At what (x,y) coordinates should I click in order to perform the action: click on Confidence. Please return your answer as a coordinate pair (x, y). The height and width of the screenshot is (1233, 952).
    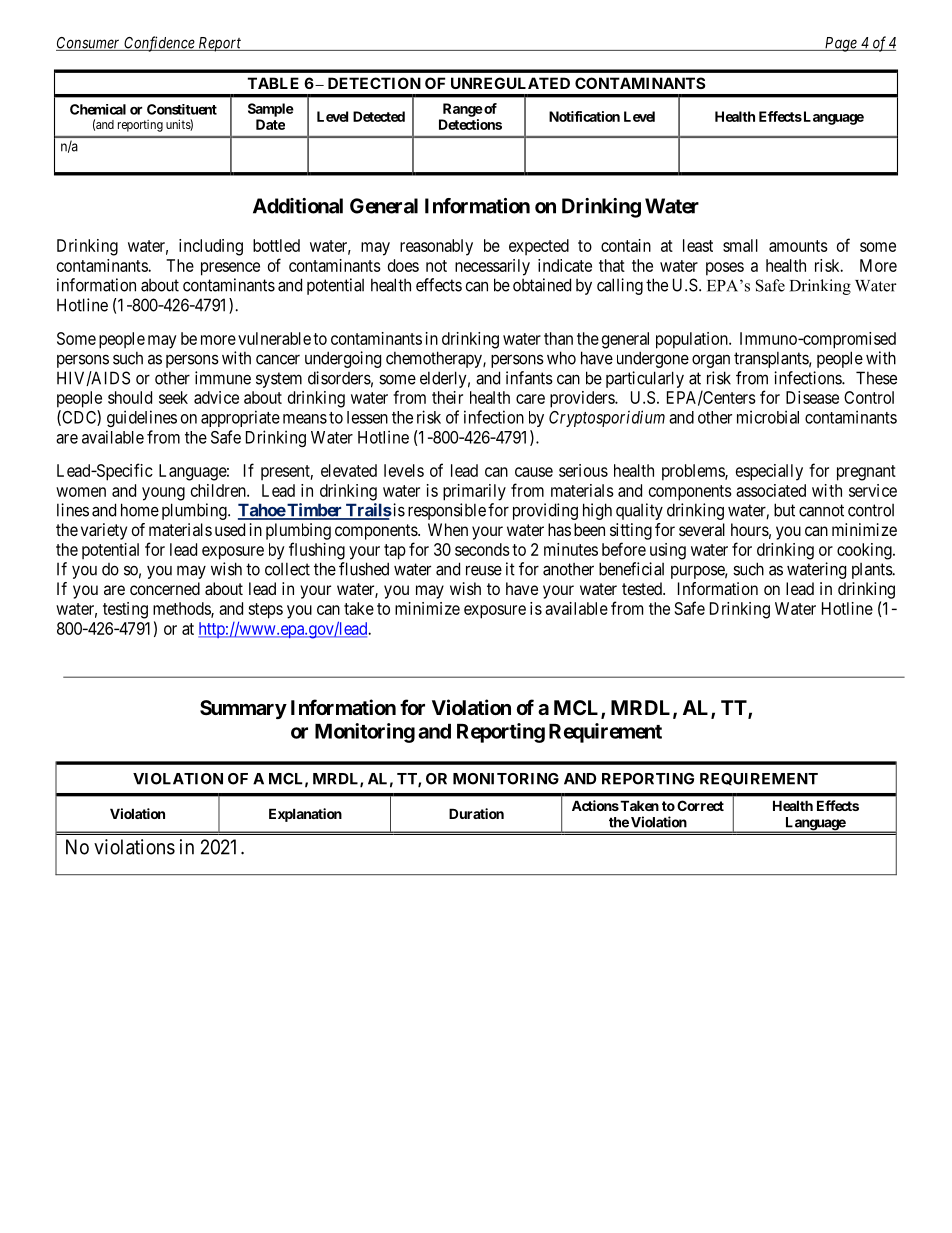
    Looking at the image, I should click on (159, 44).
